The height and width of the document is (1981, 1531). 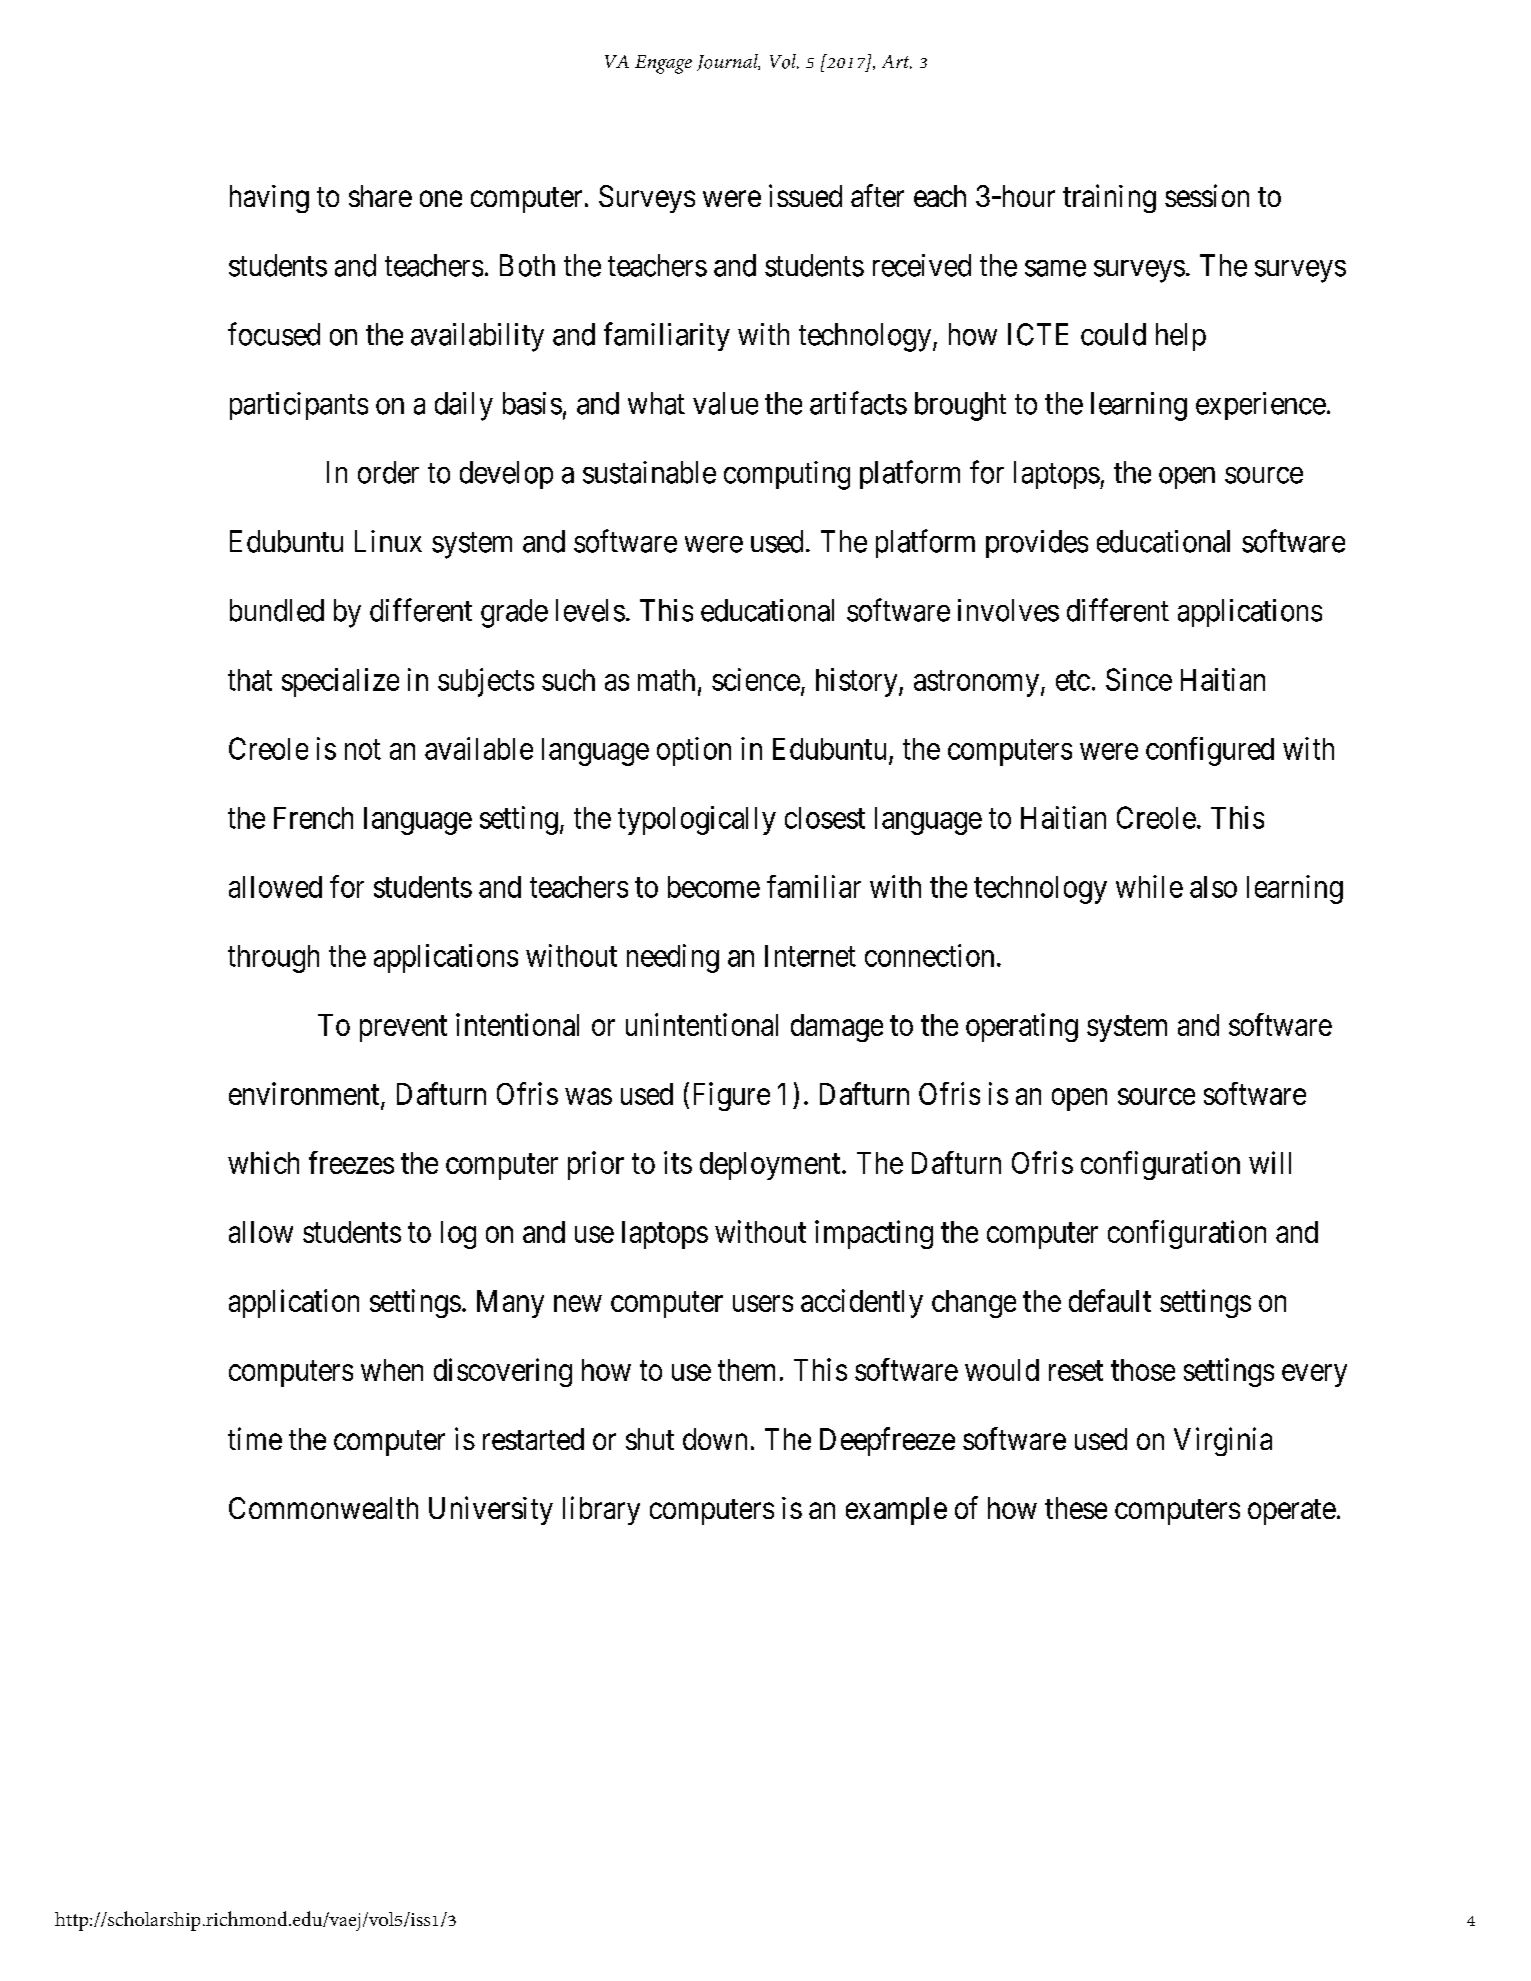 I want to click on session, so click(x=1207, y=195).
